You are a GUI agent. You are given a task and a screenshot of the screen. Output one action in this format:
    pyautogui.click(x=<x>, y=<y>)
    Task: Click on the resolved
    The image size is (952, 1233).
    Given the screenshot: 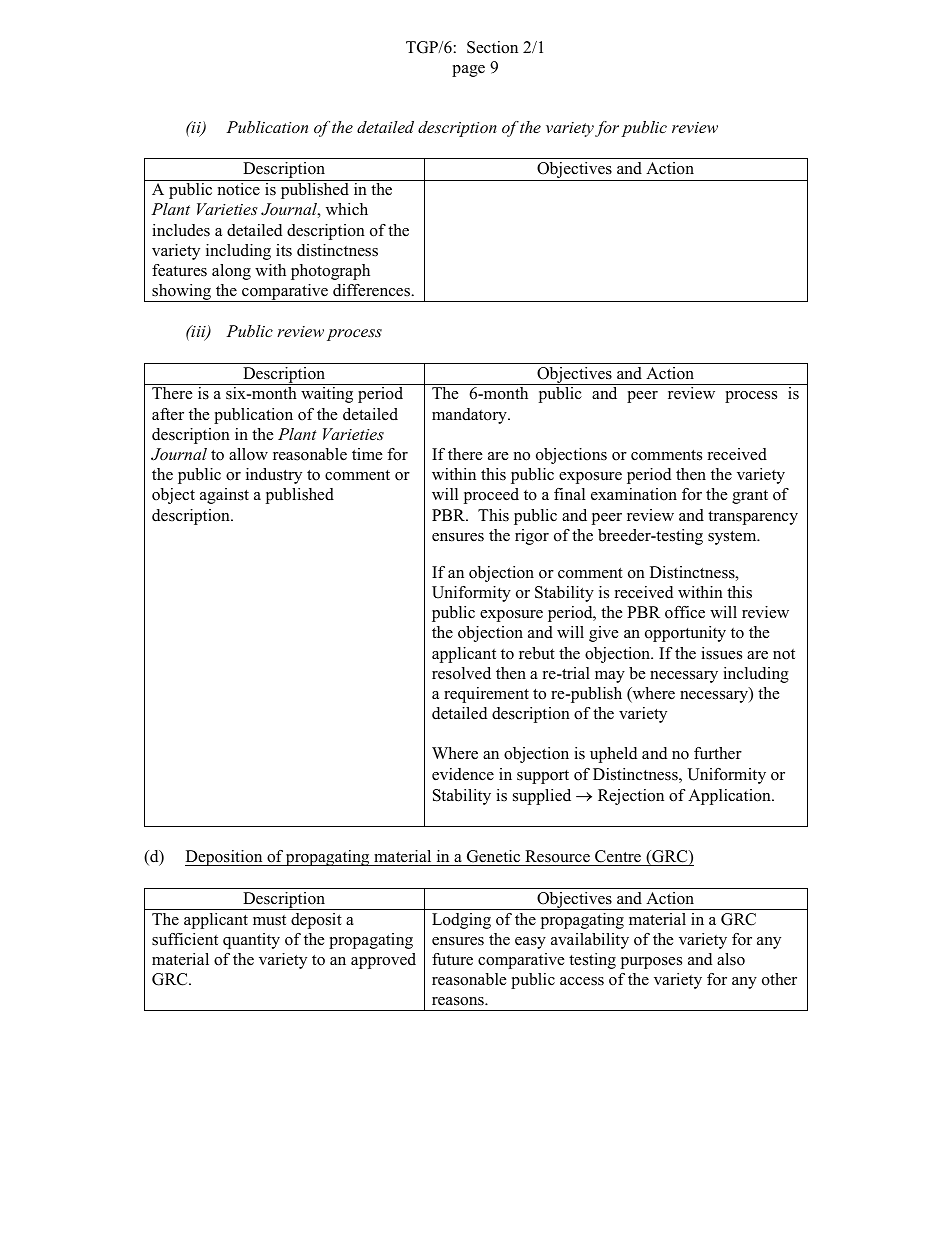 What is the action you would take?
    pyautogui.click(x=461, y=673)
